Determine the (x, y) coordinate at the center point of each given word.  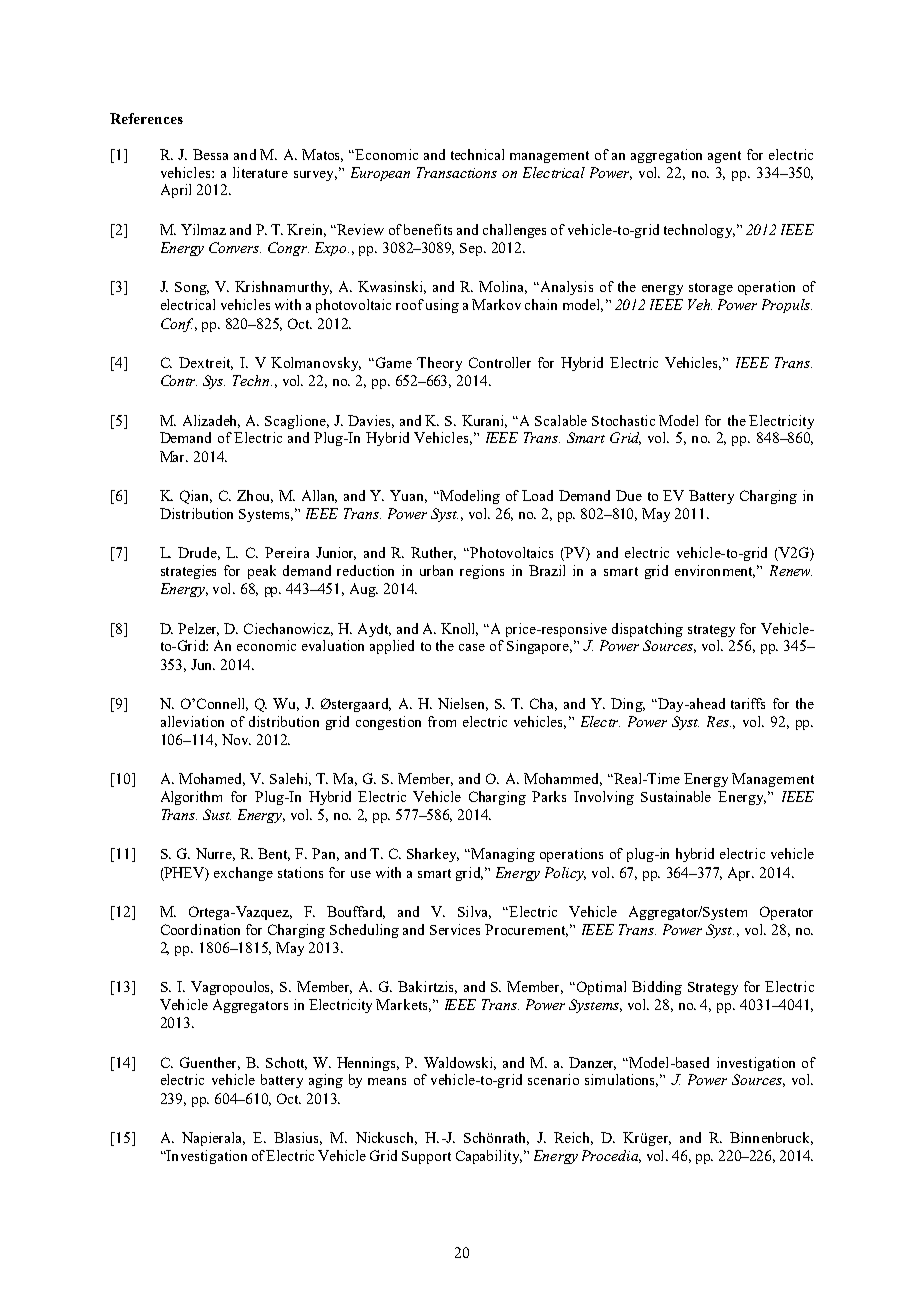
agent (724, 157)
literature (260, 172)
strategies (188, 572)
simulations (621, 1080)
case (472, 647)
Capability (489, 1157)
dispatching (647, 630)
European (380, 174)
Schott (286, 1063)
